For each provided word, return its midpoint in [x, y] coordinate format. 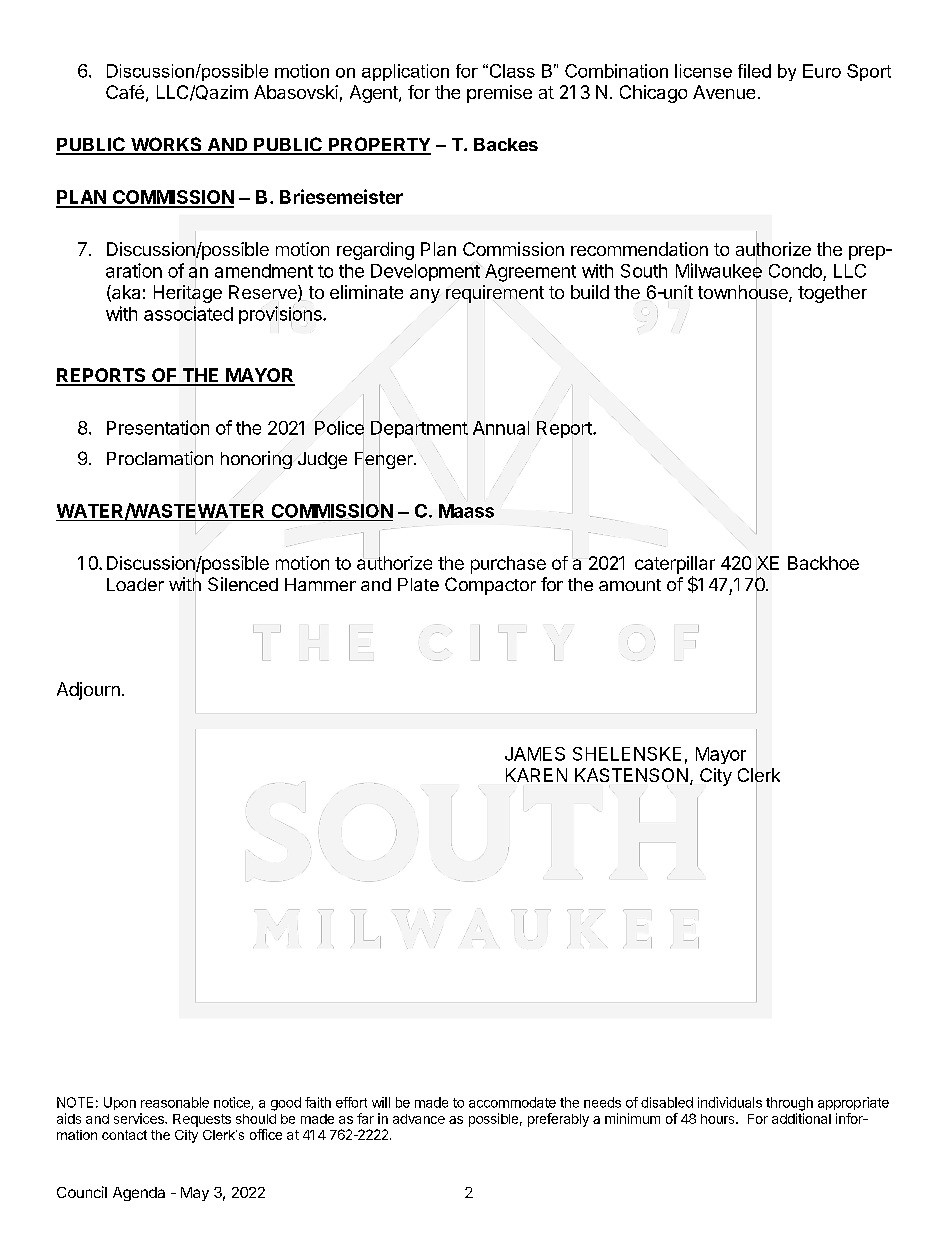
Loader [135, 584]
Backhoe [823, 563]
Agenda [139, 1194]
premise [499, 94]
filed [754, 71]
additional [801, 1118]
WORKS [166, 145]
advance [419, 1119]
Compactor [490, 586]
